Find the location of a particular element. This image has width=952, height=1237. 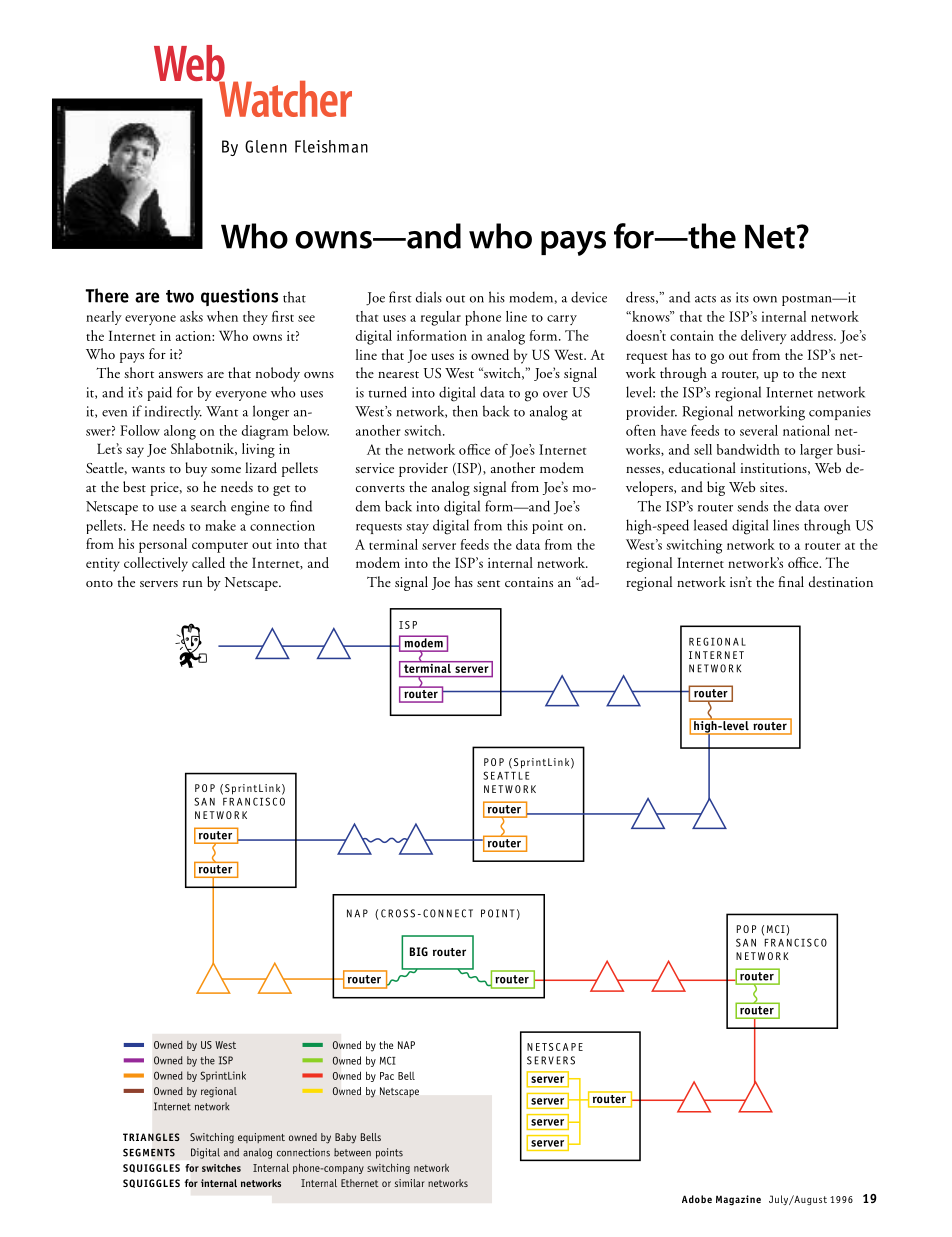

sent is located at coordinates (488, 583).
